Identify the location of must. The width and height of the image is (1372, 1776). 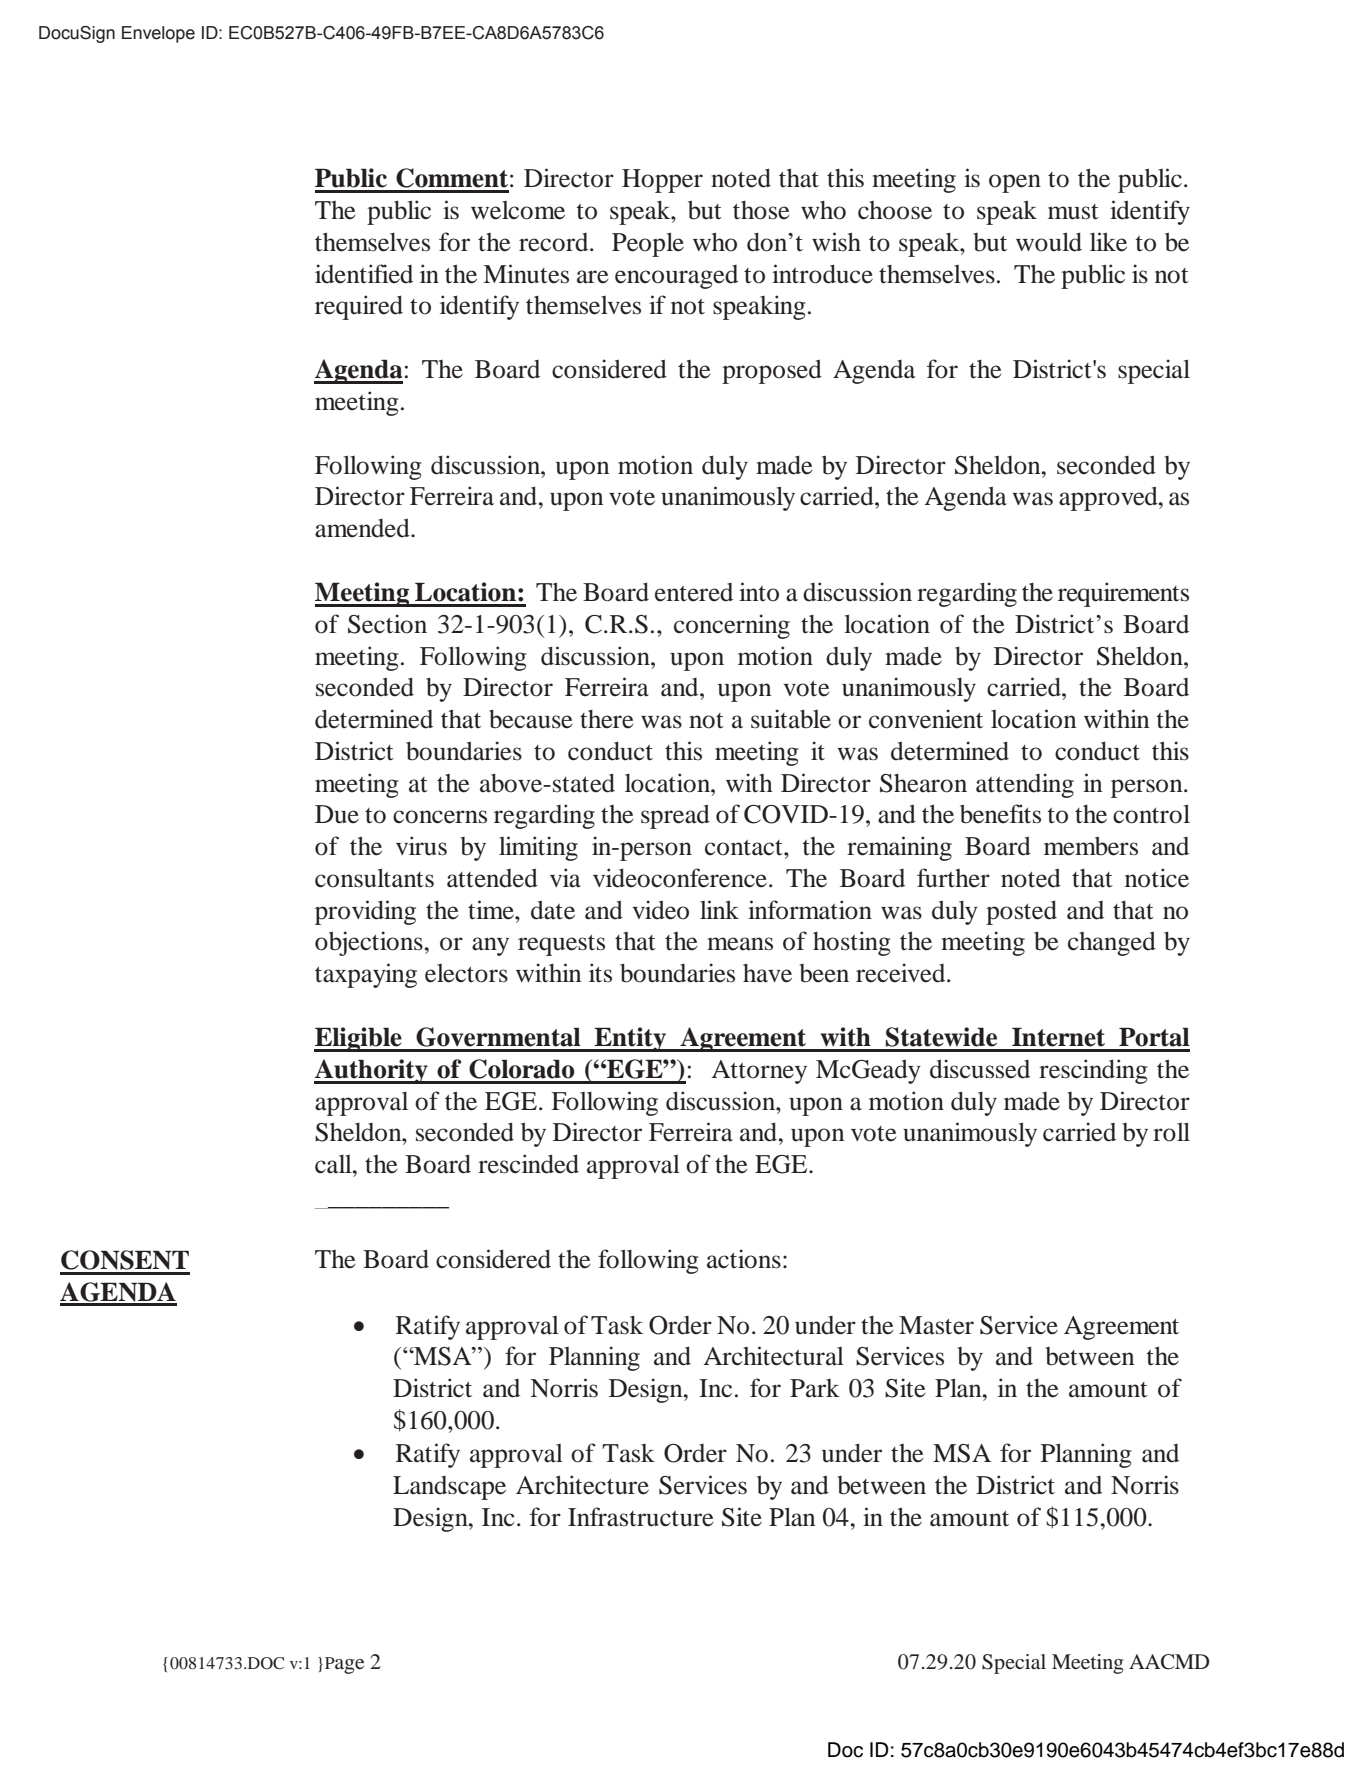
(1073, 212).
